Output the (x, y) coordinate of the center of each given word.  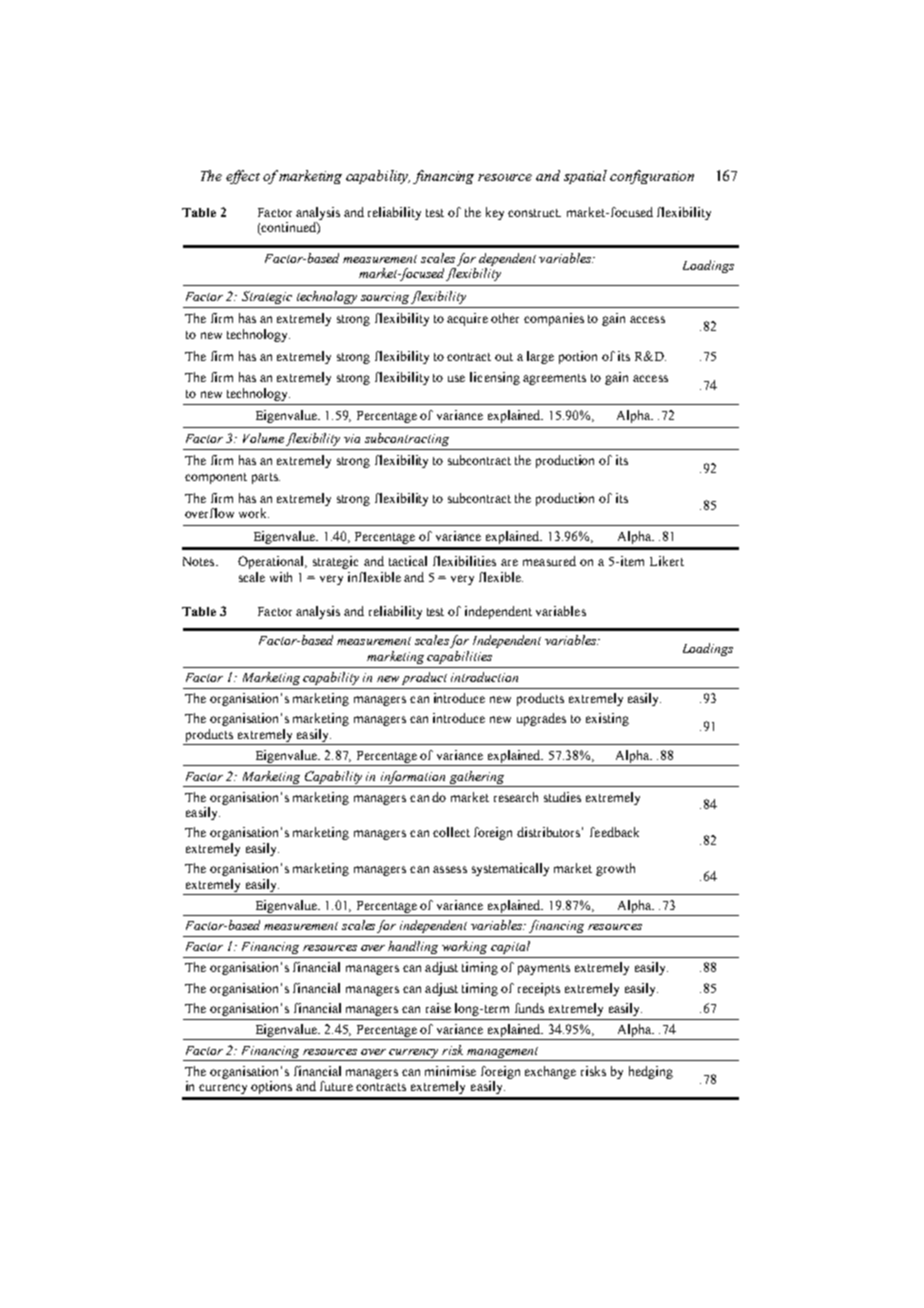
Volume (263, 438)
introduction (484, 677)
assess (450, 869)
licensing (495, 378)
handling (413, 947)
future (336, 1086)
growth (615, 869)
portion (578, 357)
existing (607, 719)
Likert (667, 561)
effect (243, 177)
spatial (585, 177)
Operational (272, 562)
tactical (408, 561)
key (495, 213)
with (281, 577)
